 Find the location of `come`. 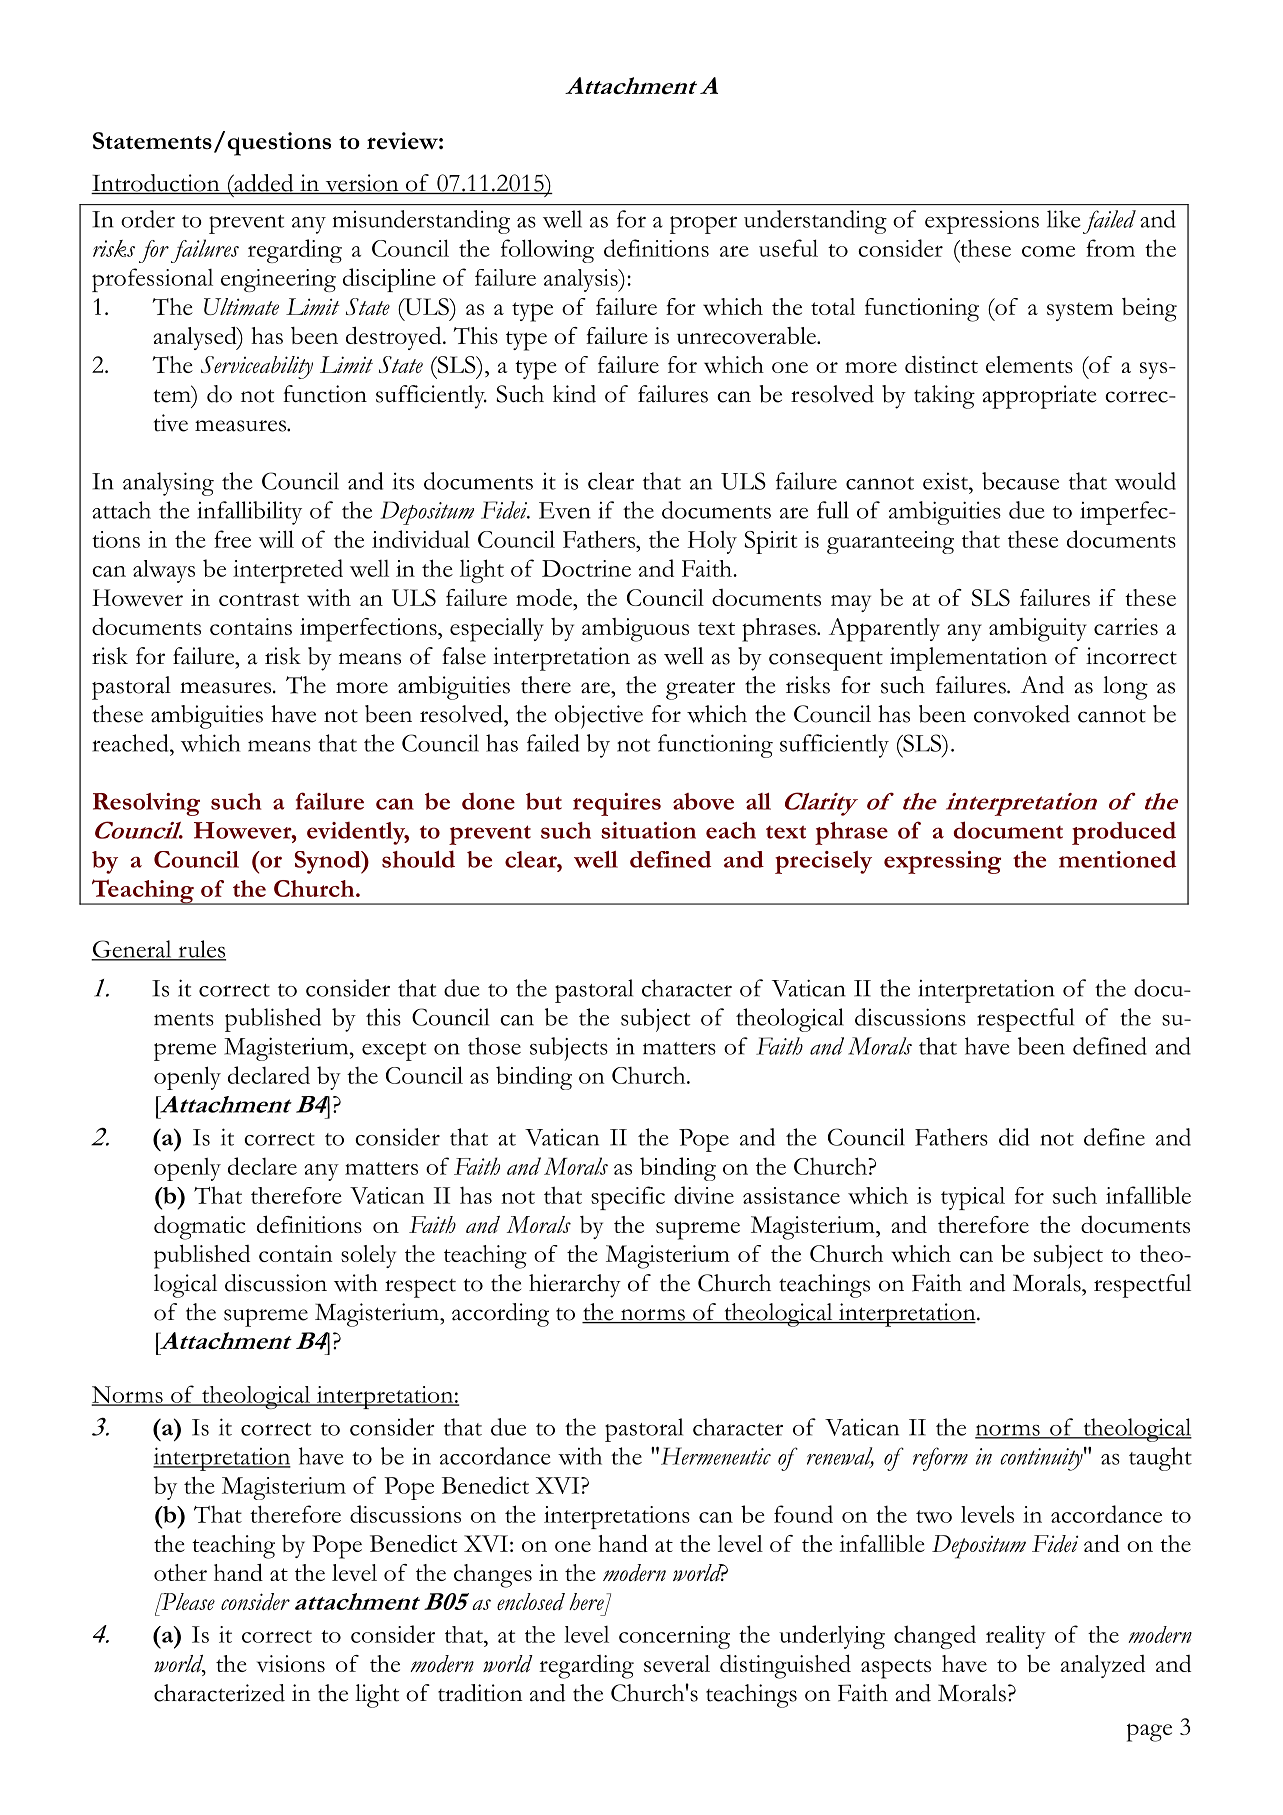

come is located at coordinates (1048, 251).
